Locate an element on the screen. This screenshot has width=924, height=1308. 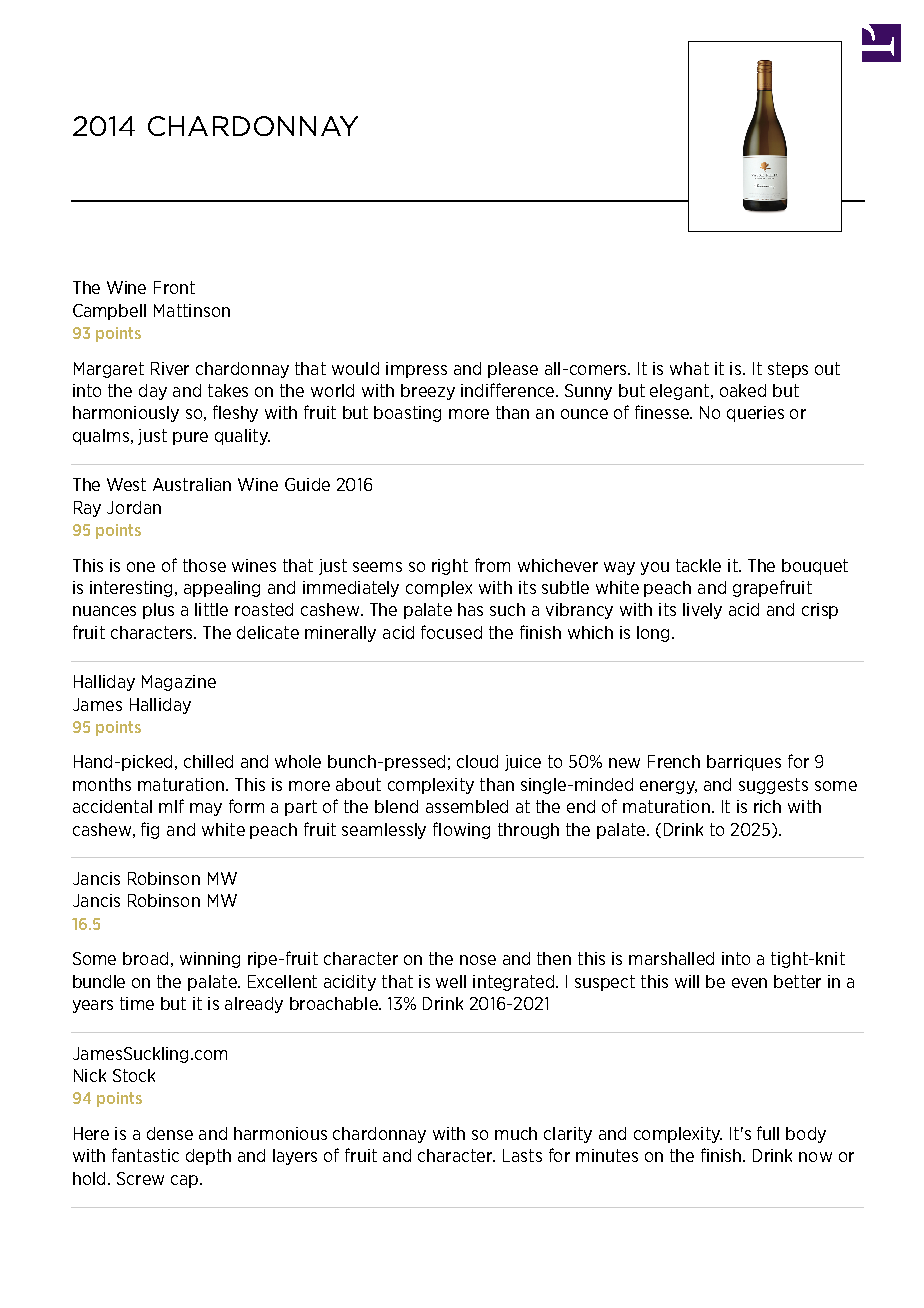
impress is located at coordinates (416, 370).
